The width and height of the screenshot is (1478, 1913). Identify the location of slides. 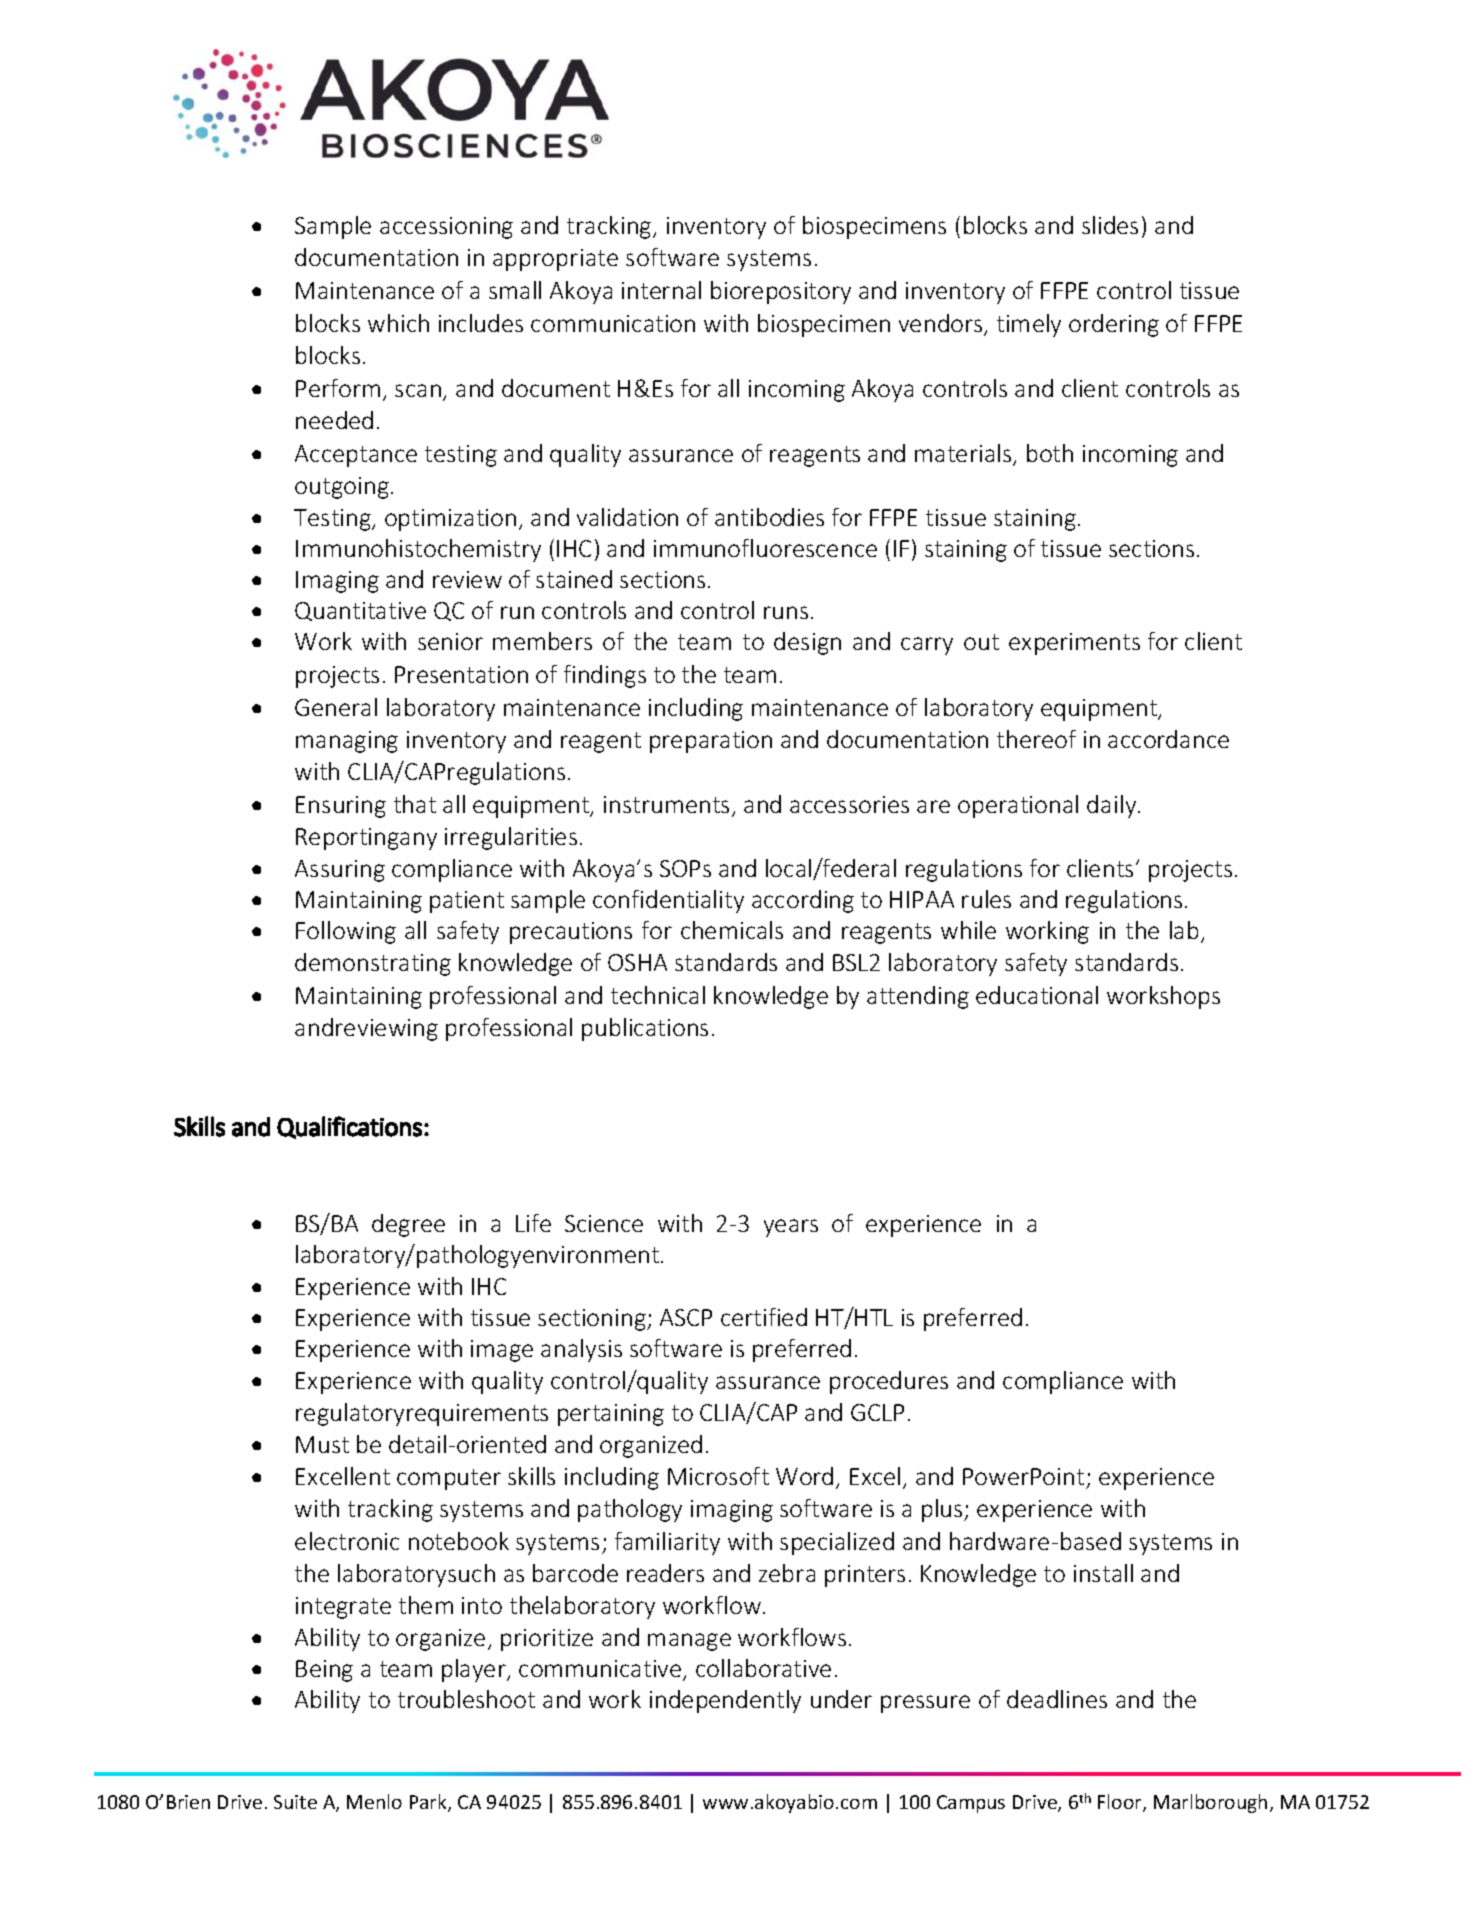
(1110, 225).
